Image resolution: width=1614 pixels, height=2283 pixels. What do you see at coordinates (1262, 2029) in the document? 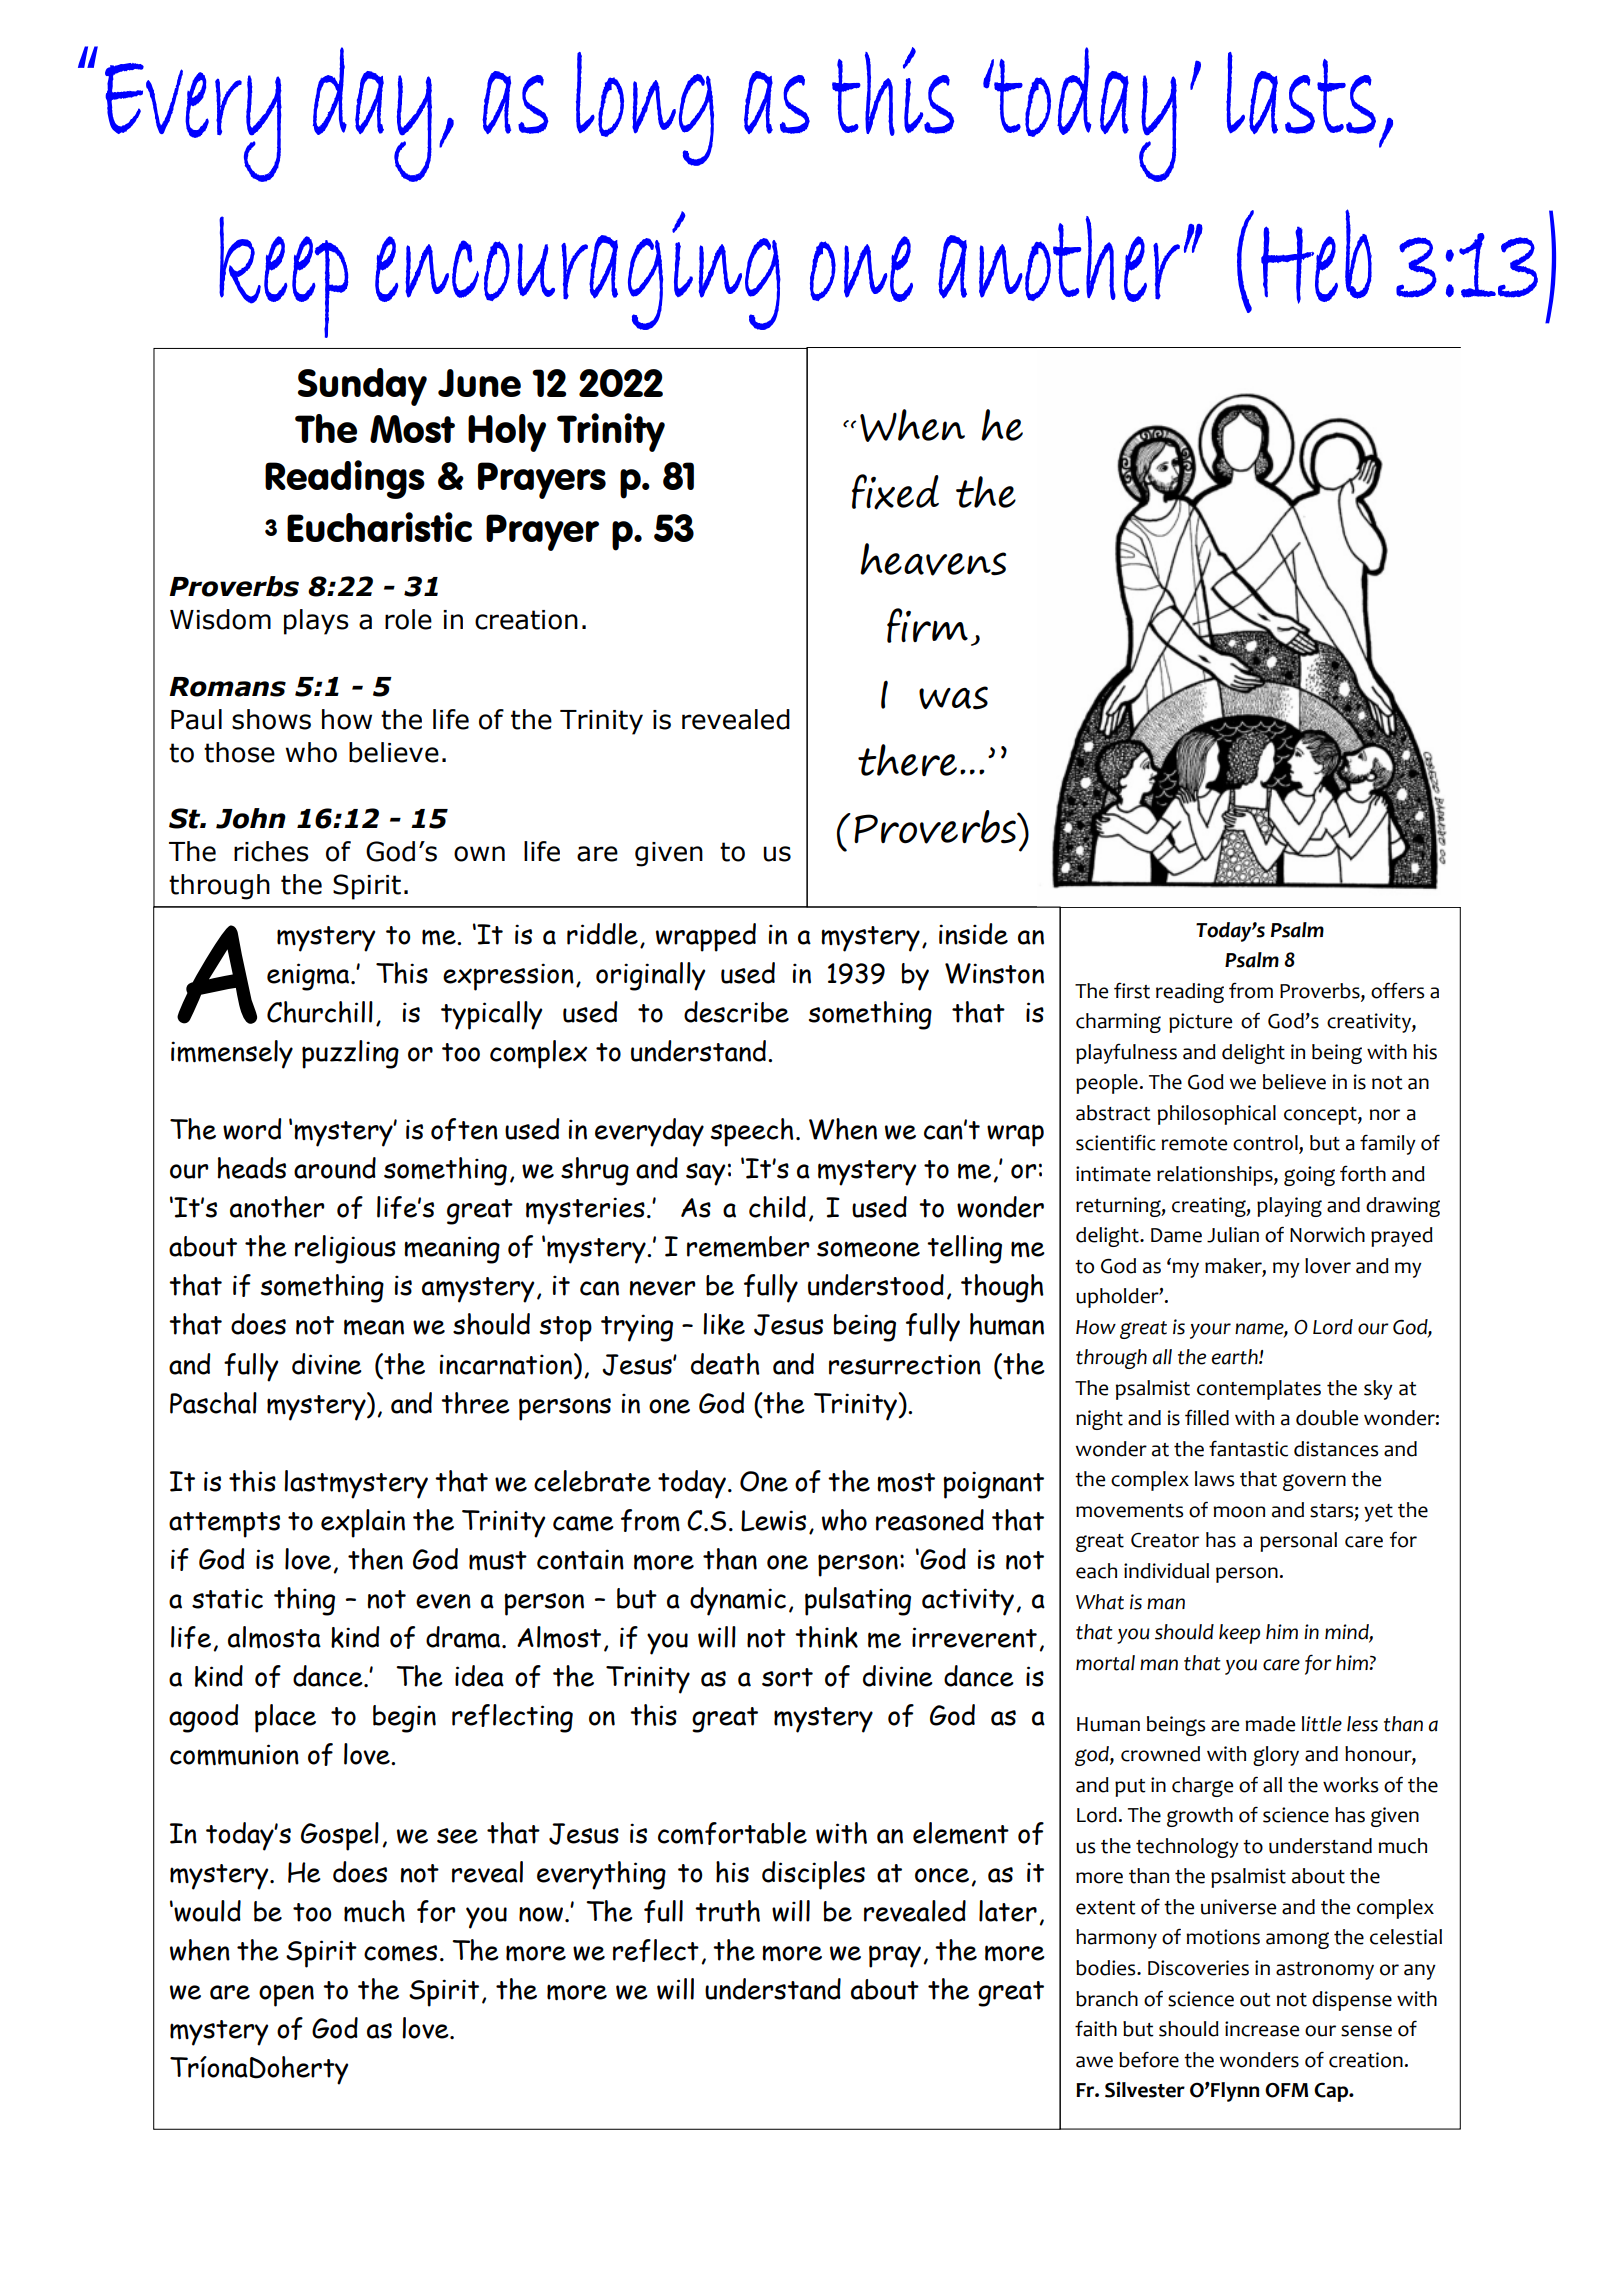
I see `increase` at bounding box center [1262, 2029].
